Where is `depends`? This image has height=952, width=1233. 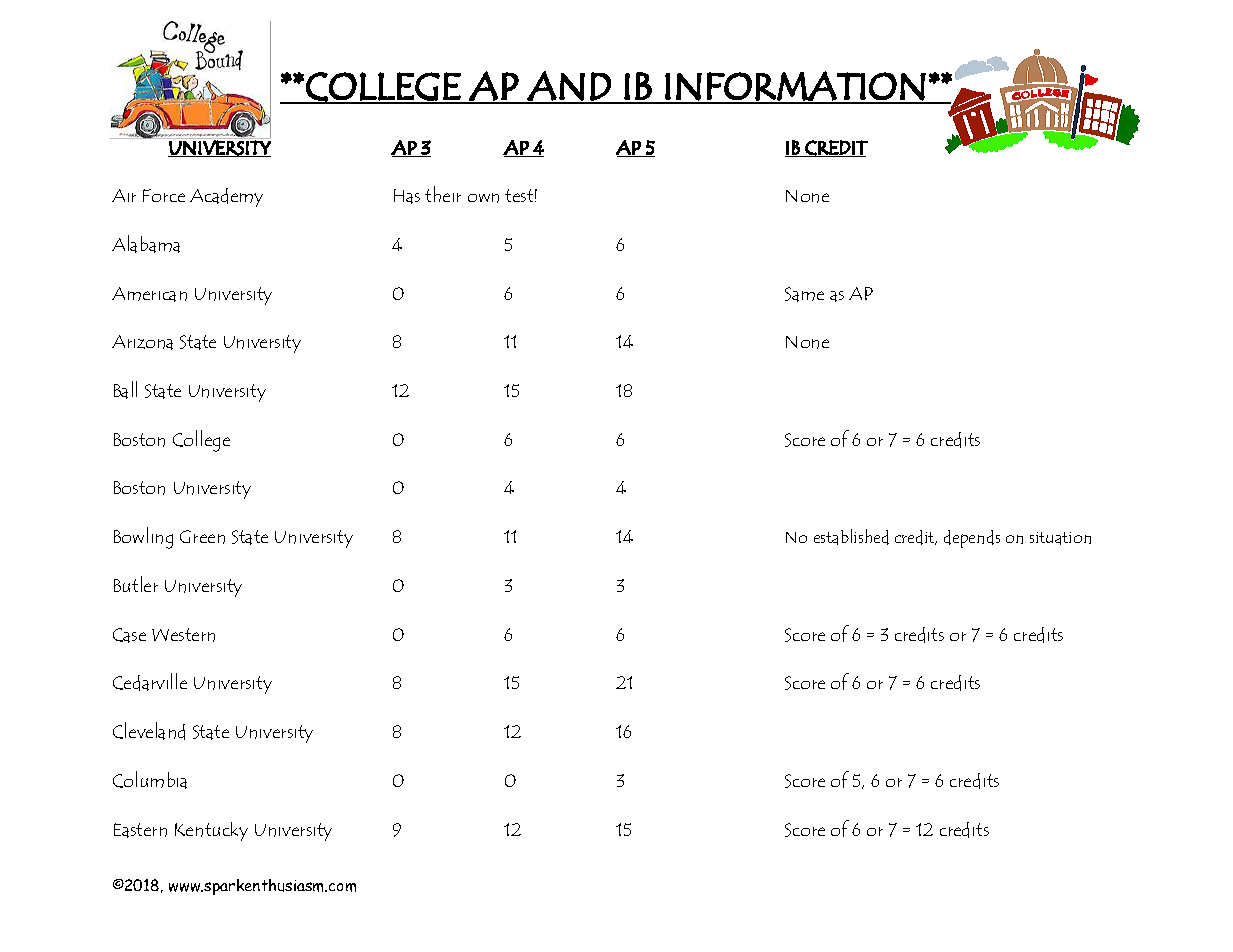 depends is located at coordinates (972, 539).
